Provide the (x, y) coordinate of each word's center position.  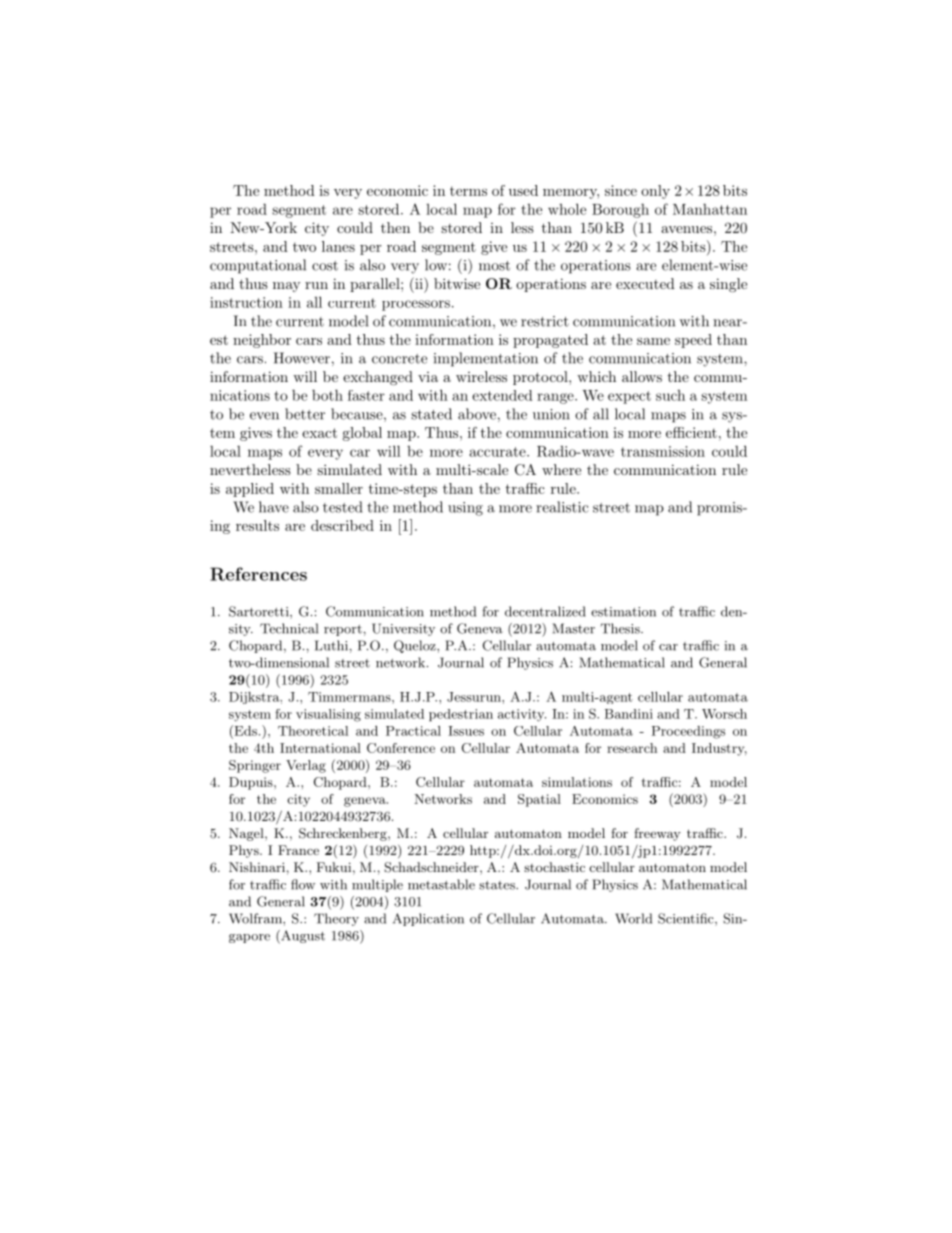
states (498, 885)
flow (303, 884)
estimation (623, 612)
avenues (686, 229)
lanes (338, 246)
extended (502, 395)
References (258, 574)
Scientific (687, 919)
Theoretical (313, 731)
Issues (466, 731)
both (327, 395)
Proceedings (688, 732)
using (465, 509)
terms (468, 191)
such (670, 395)
